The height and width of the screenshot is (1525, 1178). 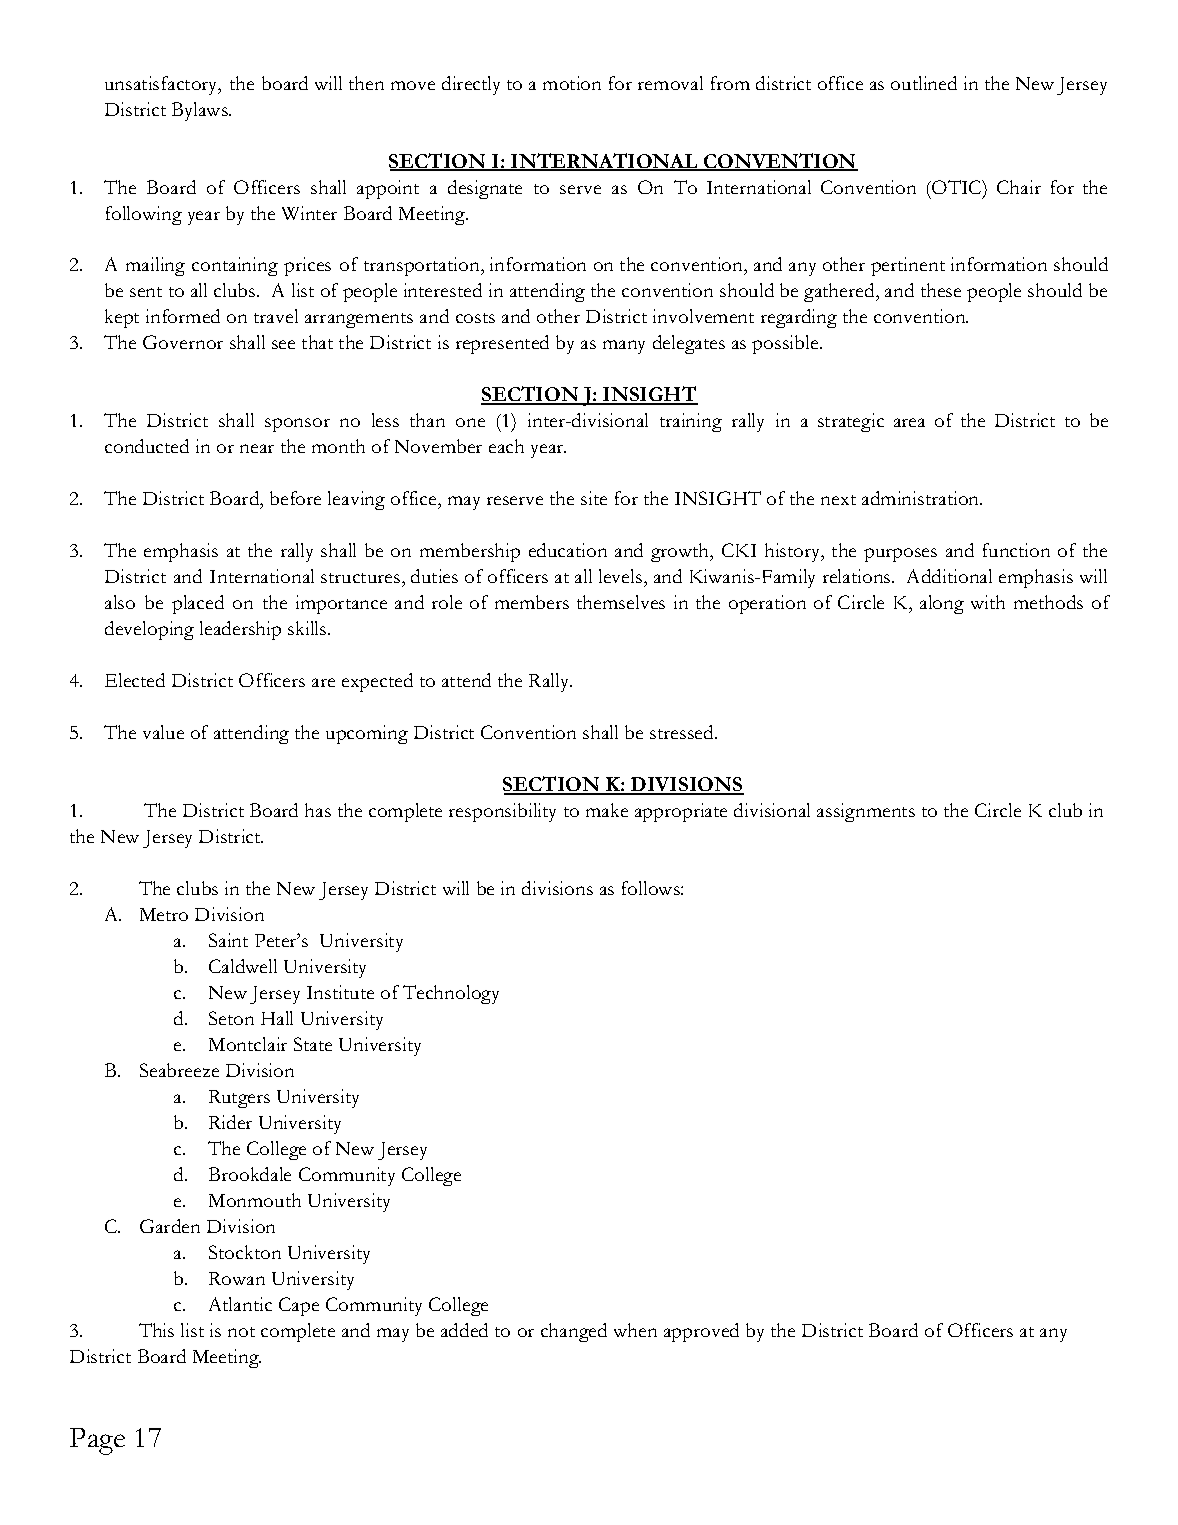 I want to click on Bylaws, so click(x=201, y=111).
